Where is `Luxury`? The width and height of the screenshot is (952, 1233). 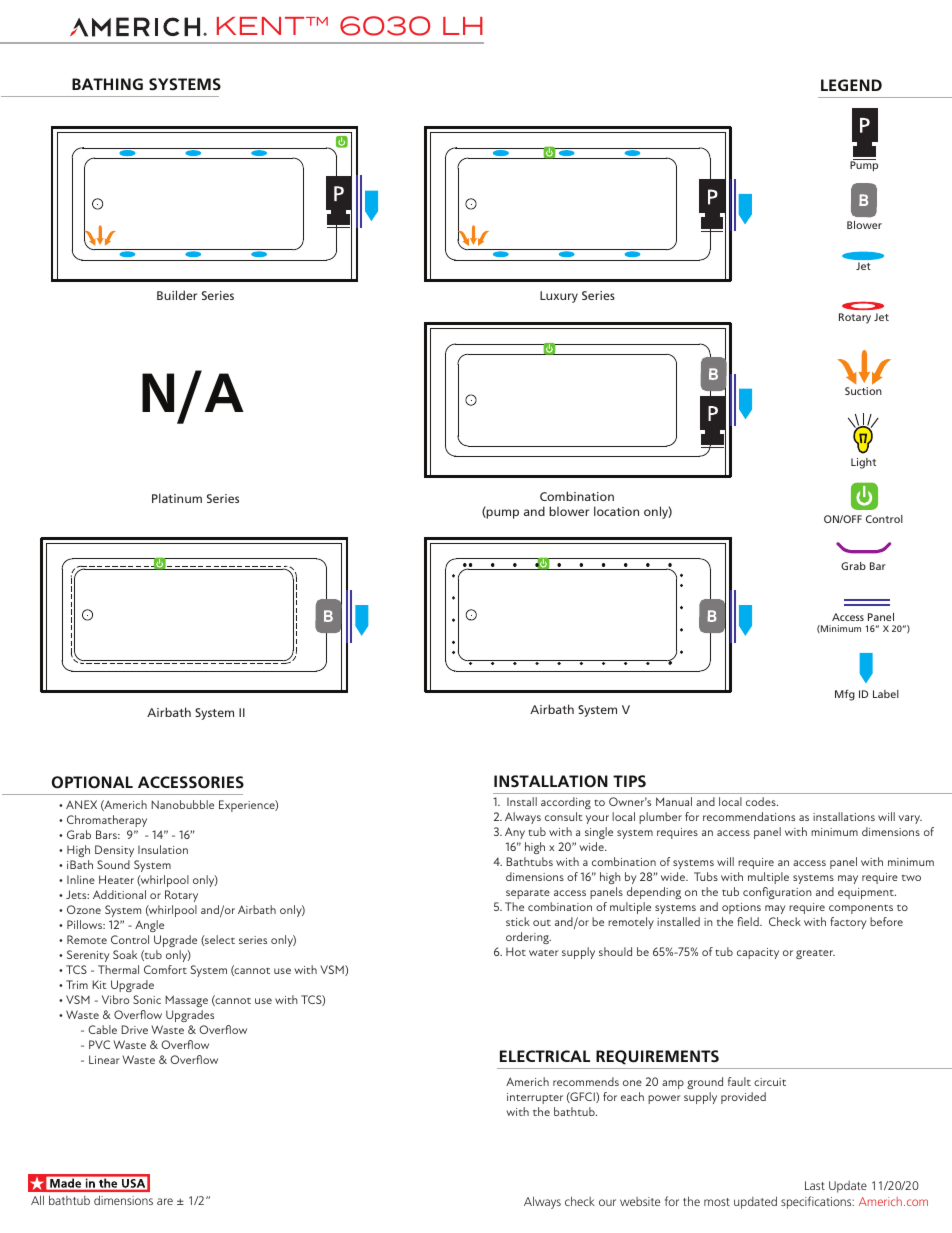 Luxury is located at coordinates (559, 297).
